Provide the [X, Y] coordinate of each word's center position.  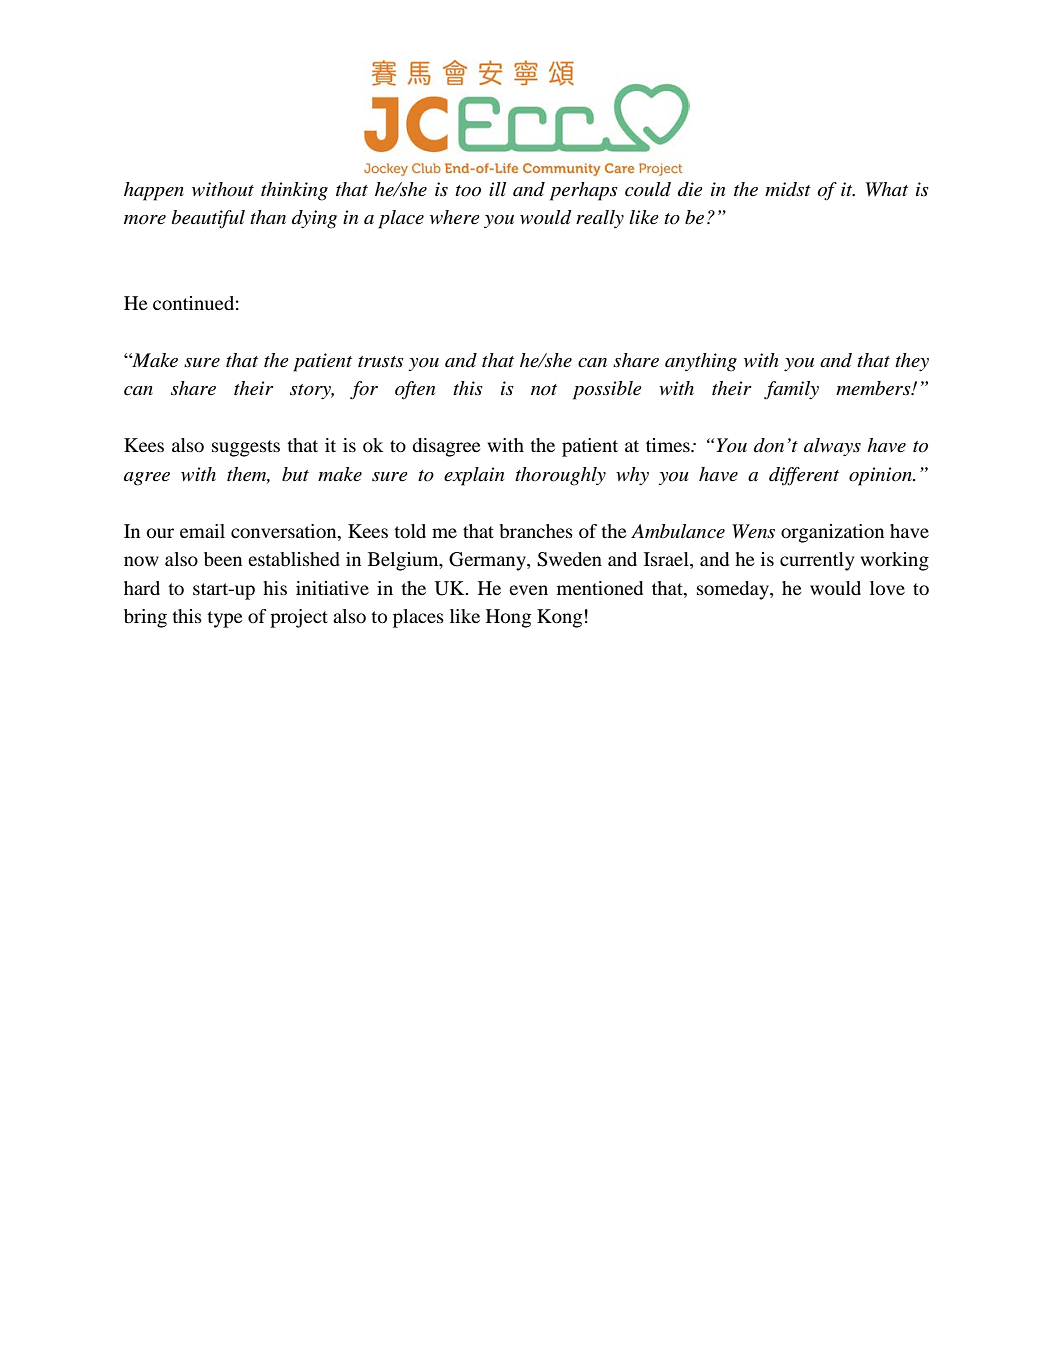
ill [497, 189]
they [912, 362]
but [295, 474]
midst [788, 189]
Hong [508, 618]
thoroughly [560, 476]
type [225, 619]
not [544, 390]
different [804, 476]
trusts [381, 361]
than [268, 217]
